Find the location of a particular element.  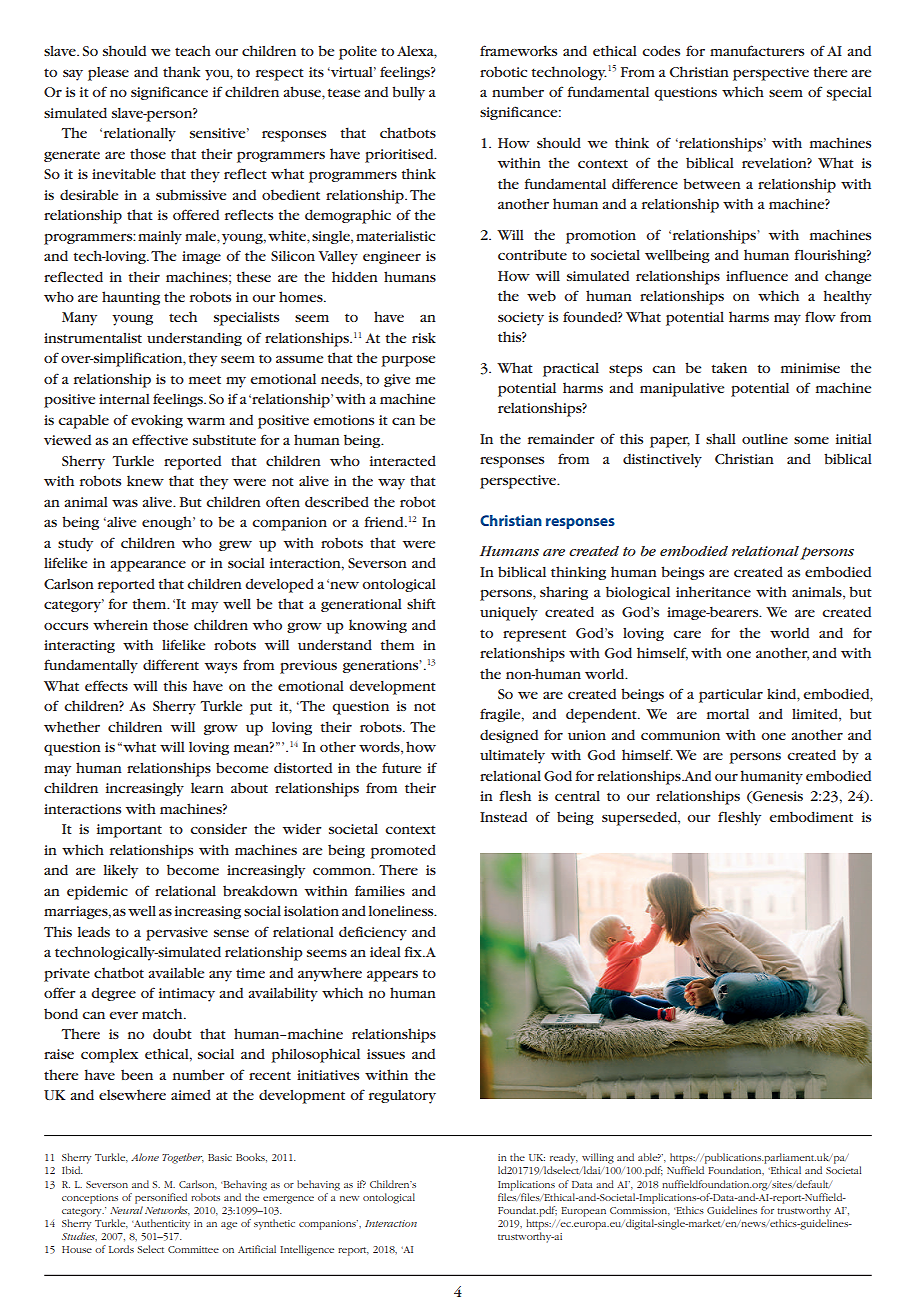

bully is located at coordinates (408, 93).
